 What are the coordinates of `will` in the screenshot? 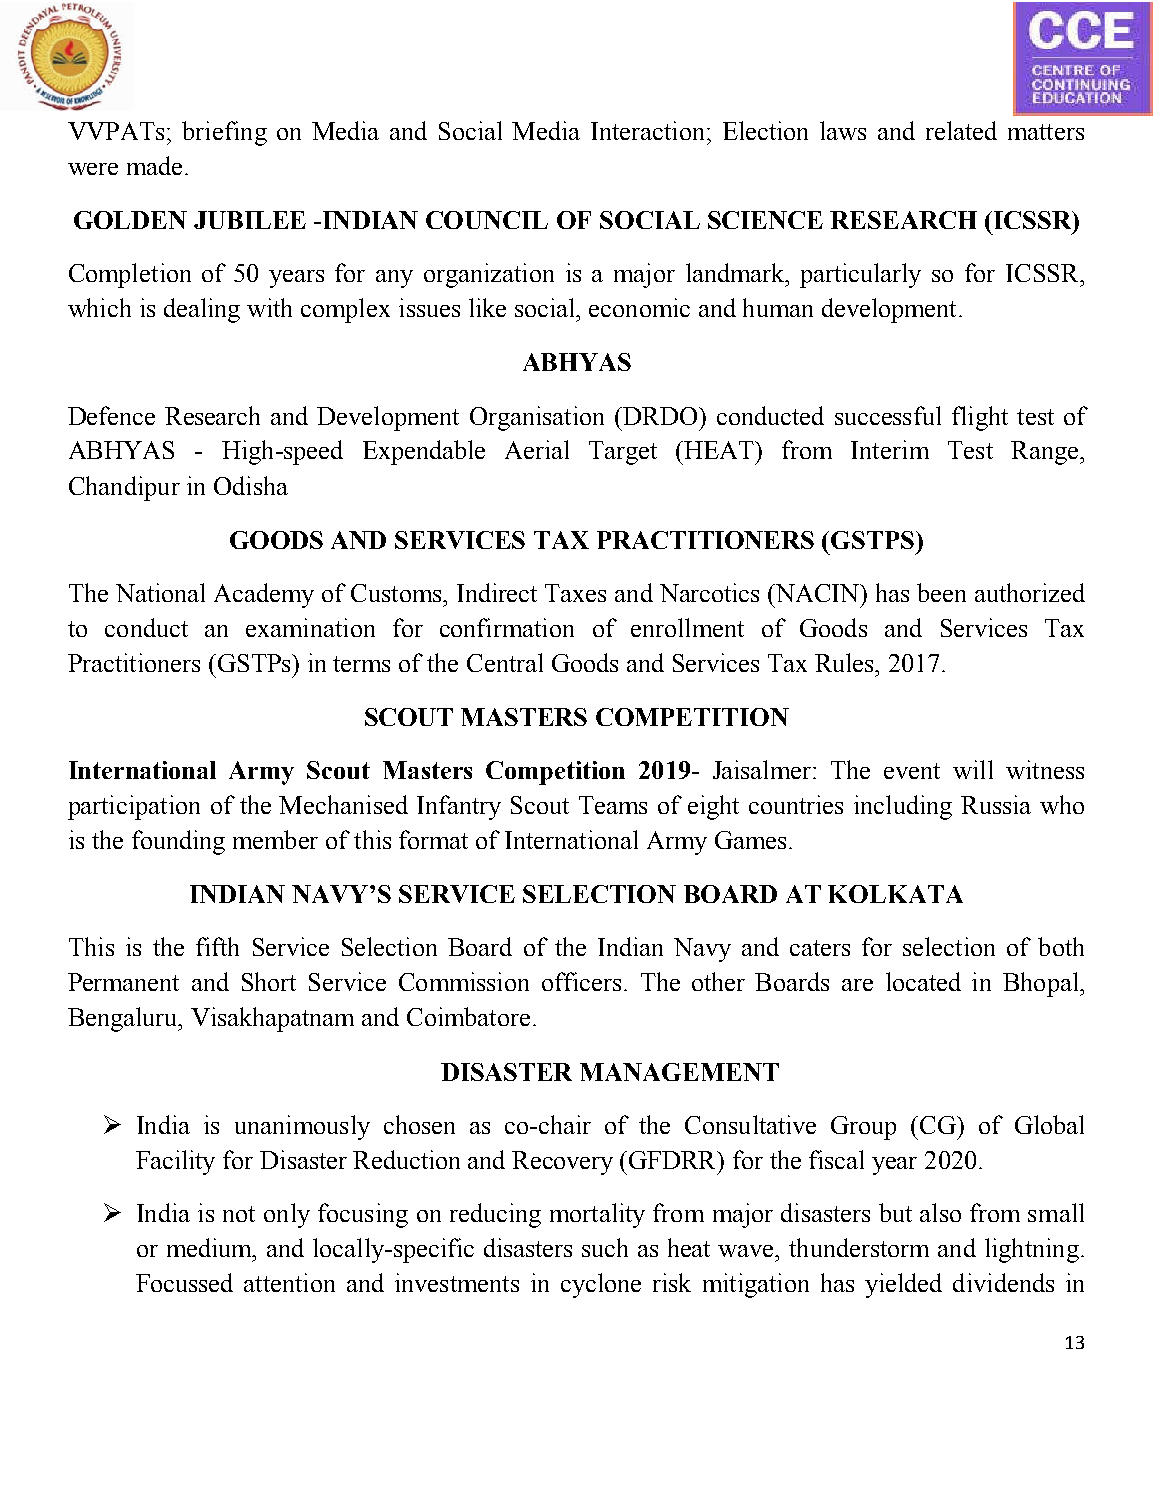 It's located at (973, 769).
